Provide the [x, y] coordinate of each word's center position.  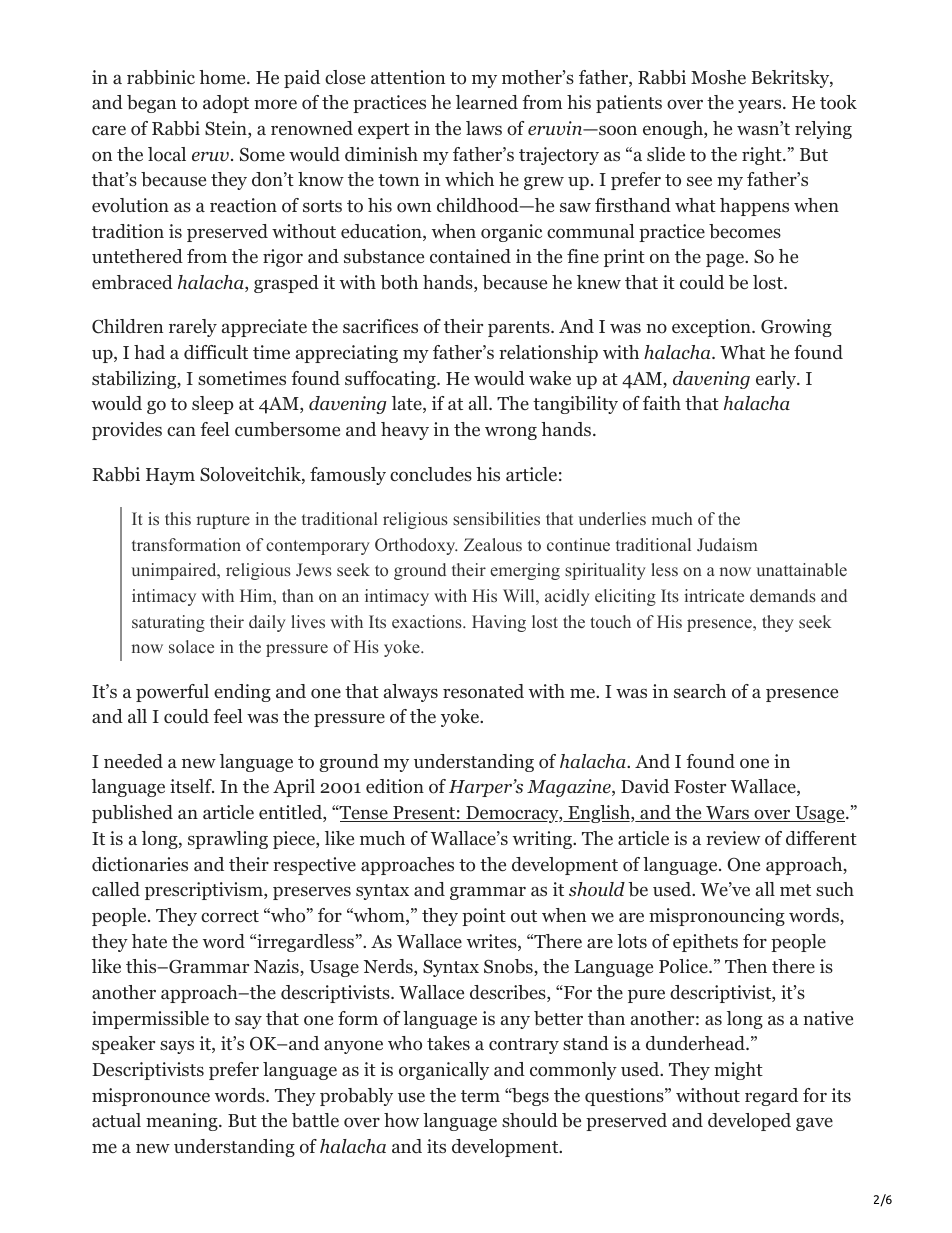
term [480, 1096]
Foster [700, 787]
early [777, 380]
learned [487, 102]
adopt [226, 104]
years [759, 106]
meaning [183, 1122]
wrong [511, 433]
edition [395, 786]
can [181, 431]
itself [192, 786]
